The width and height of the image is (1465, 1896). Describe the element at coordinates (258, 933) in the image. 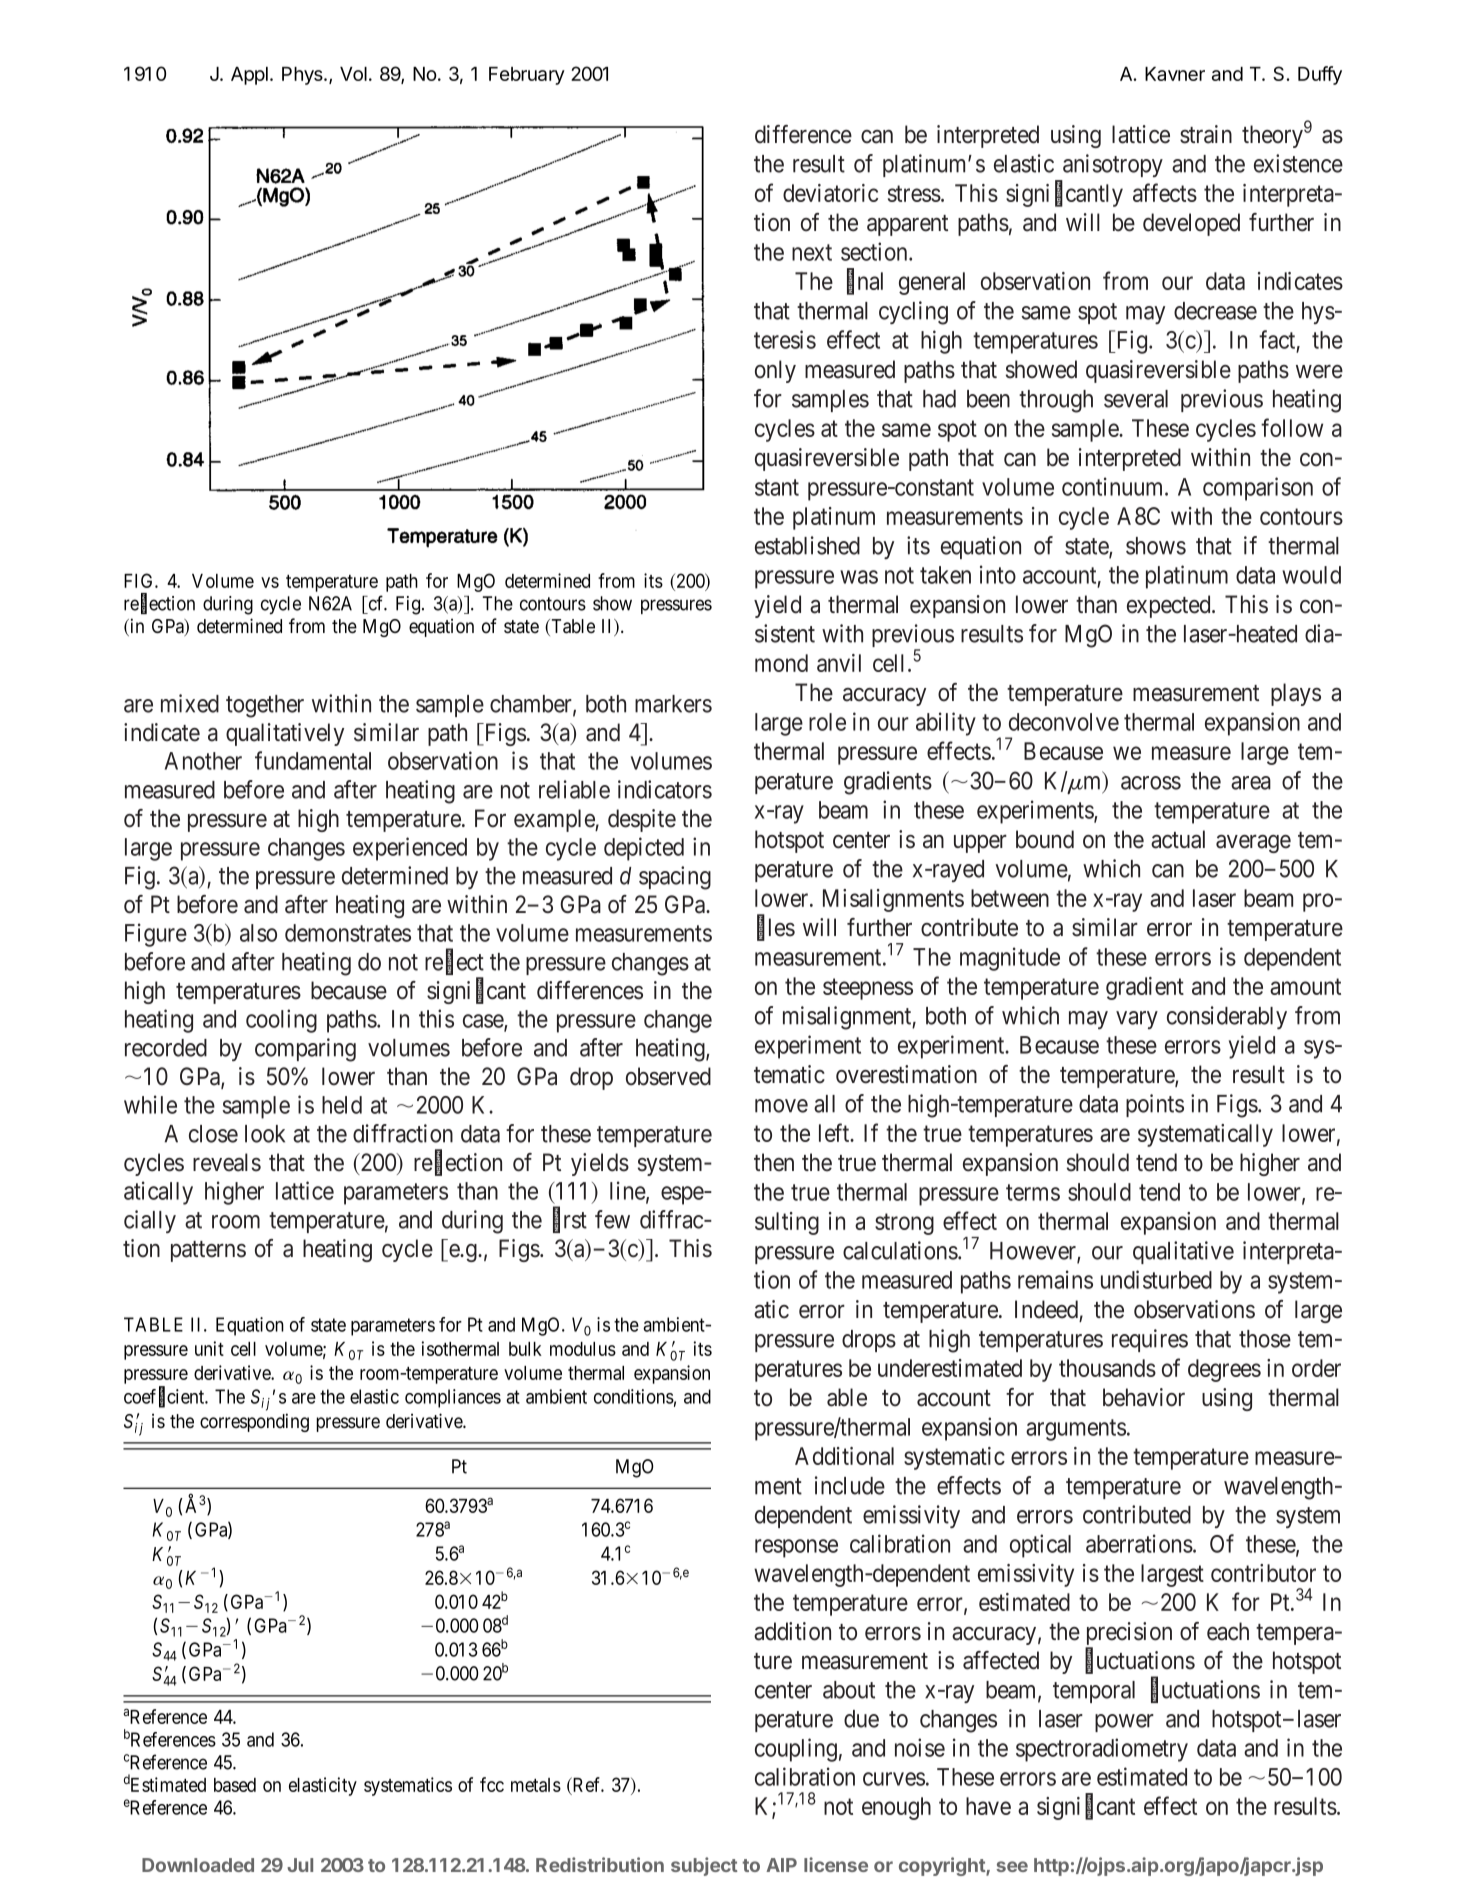

I see `also` at that location.
